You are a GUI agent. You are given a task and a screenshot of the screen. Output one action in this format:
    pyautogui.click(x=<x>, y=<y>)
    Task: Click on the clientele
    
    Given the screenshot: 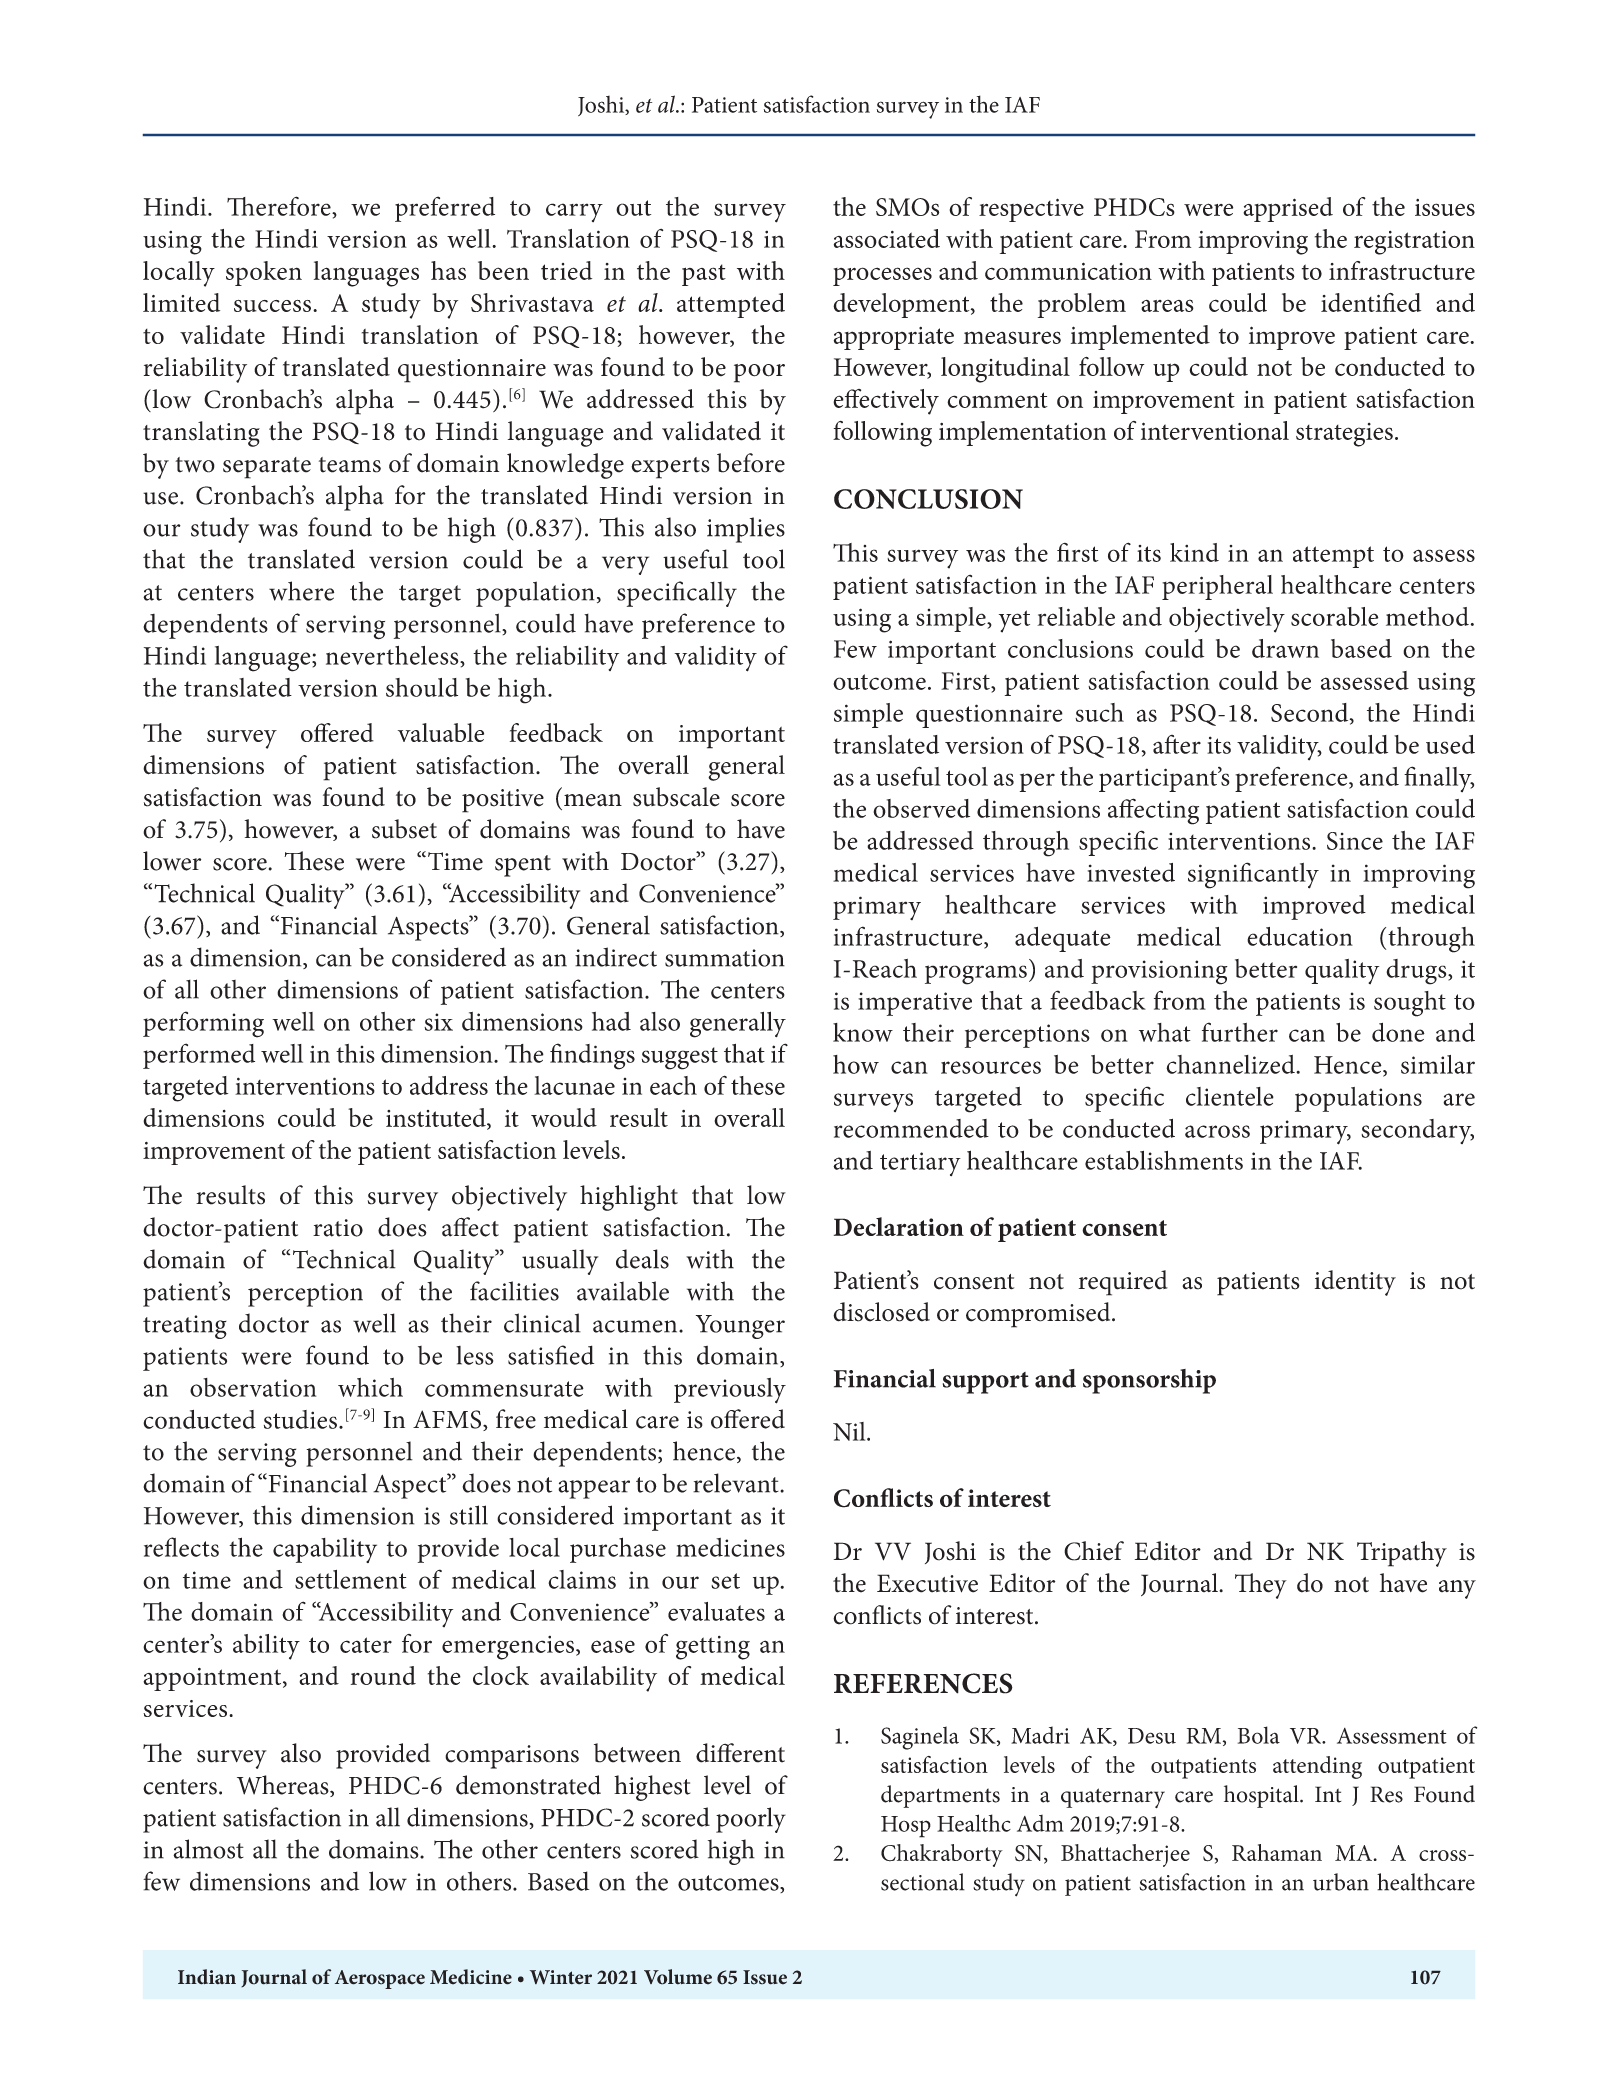 What is the action you would take?
    pyautogui.click(x=1230, y=1096)
